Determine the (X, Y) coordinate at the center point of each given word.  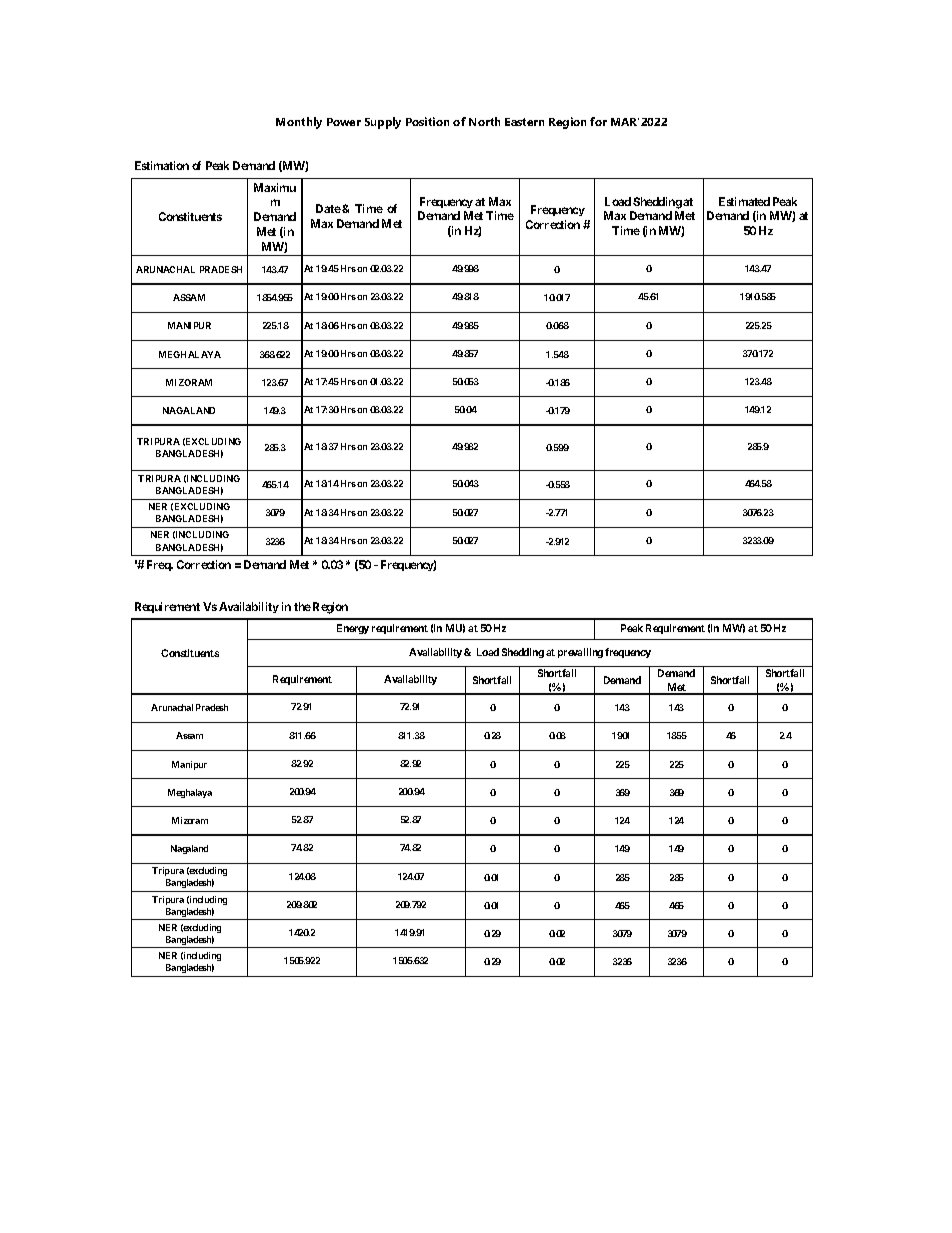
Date (328, 208)
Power (344, 122)
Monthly (299, 123)
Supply (383, 123)
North (484, 121)
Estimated (744, 201)
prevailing (580, 653)
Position (427, 121)
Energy (353, 629)
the (302, 606)
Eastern (524, 122)
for (598, 121)
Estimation (162, 165)
